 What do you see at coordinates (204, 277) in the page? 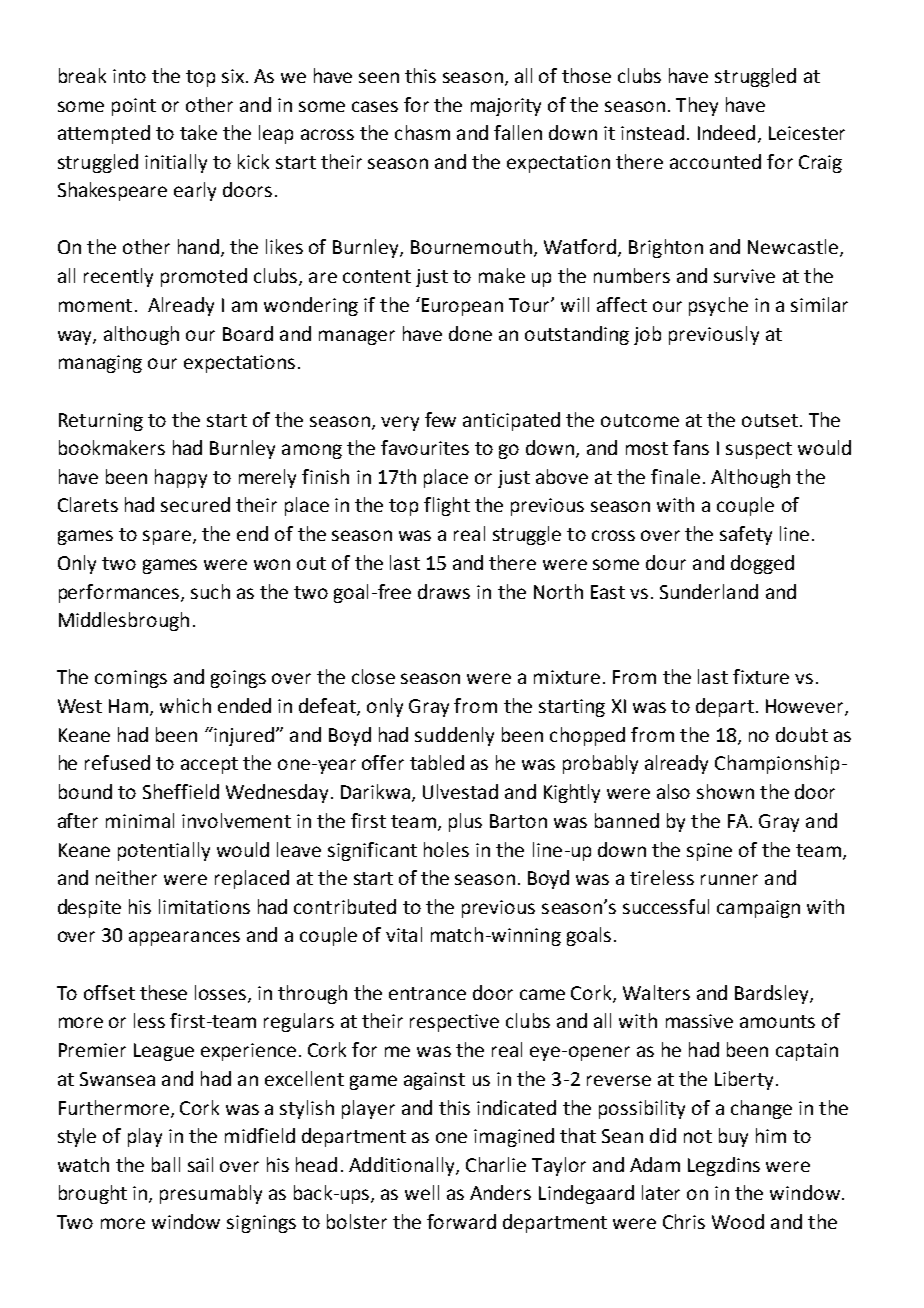
I see `promoted` at bounding box center [204, 277].
